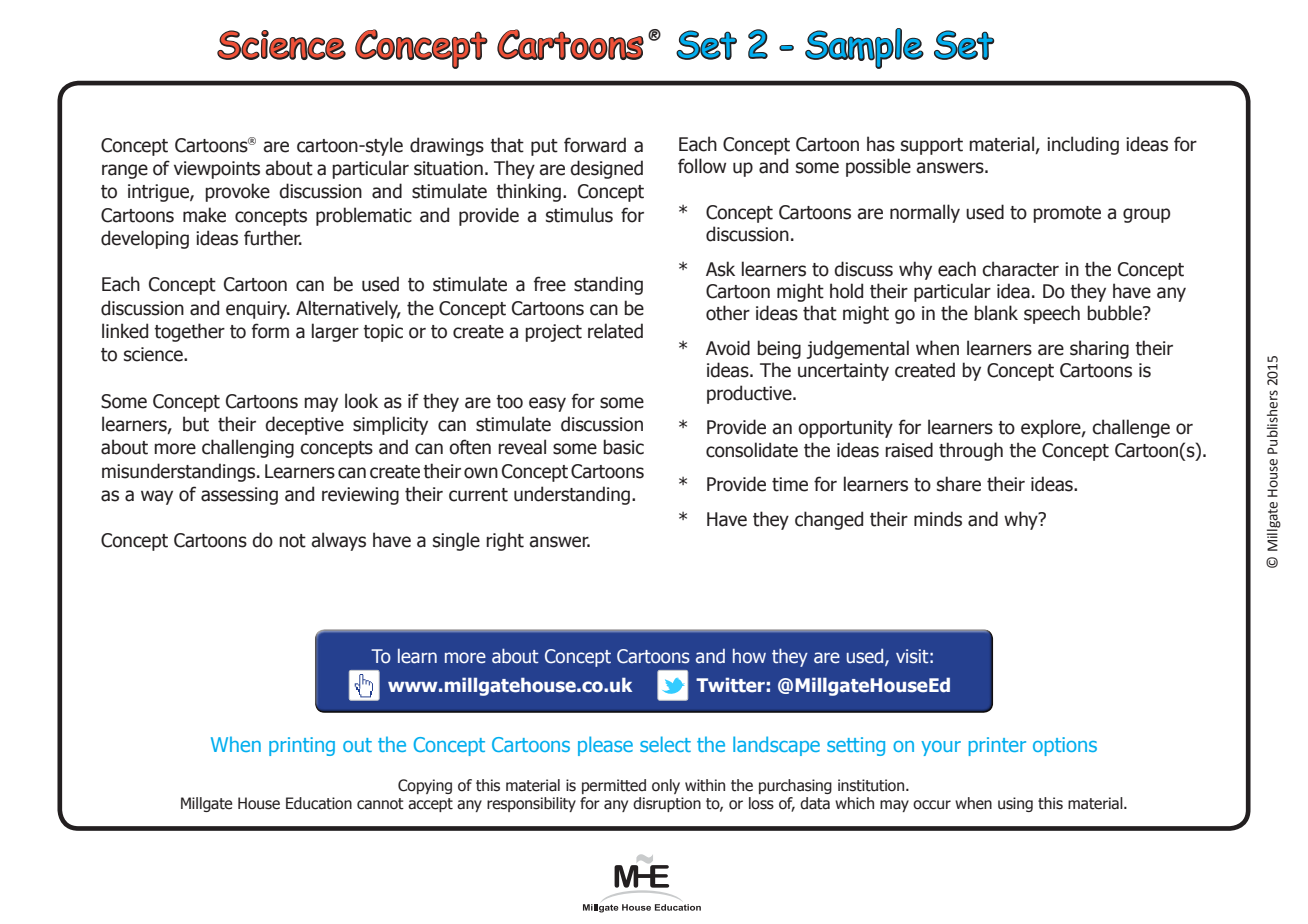  What do you see at coordinates (614, 786) in the screenshot?
I see `permitted` at bounding box center [614, 786].
